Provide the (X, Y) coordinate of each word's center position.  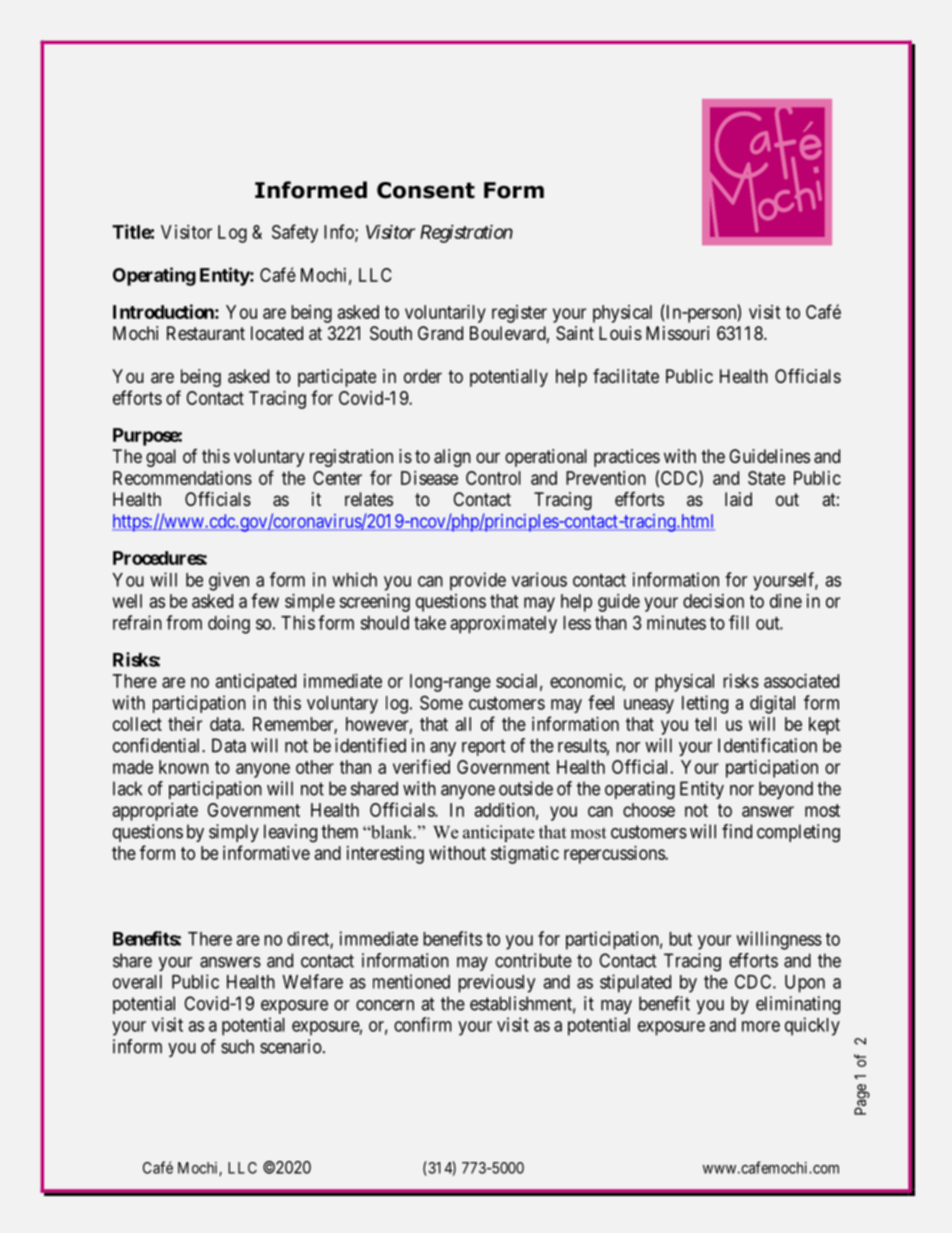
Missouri (677, 333)
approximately (503, 624)
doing (229, 624)
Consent (426, 190)
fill (739, 622)
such (237, 1046)
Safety (295, 233)
